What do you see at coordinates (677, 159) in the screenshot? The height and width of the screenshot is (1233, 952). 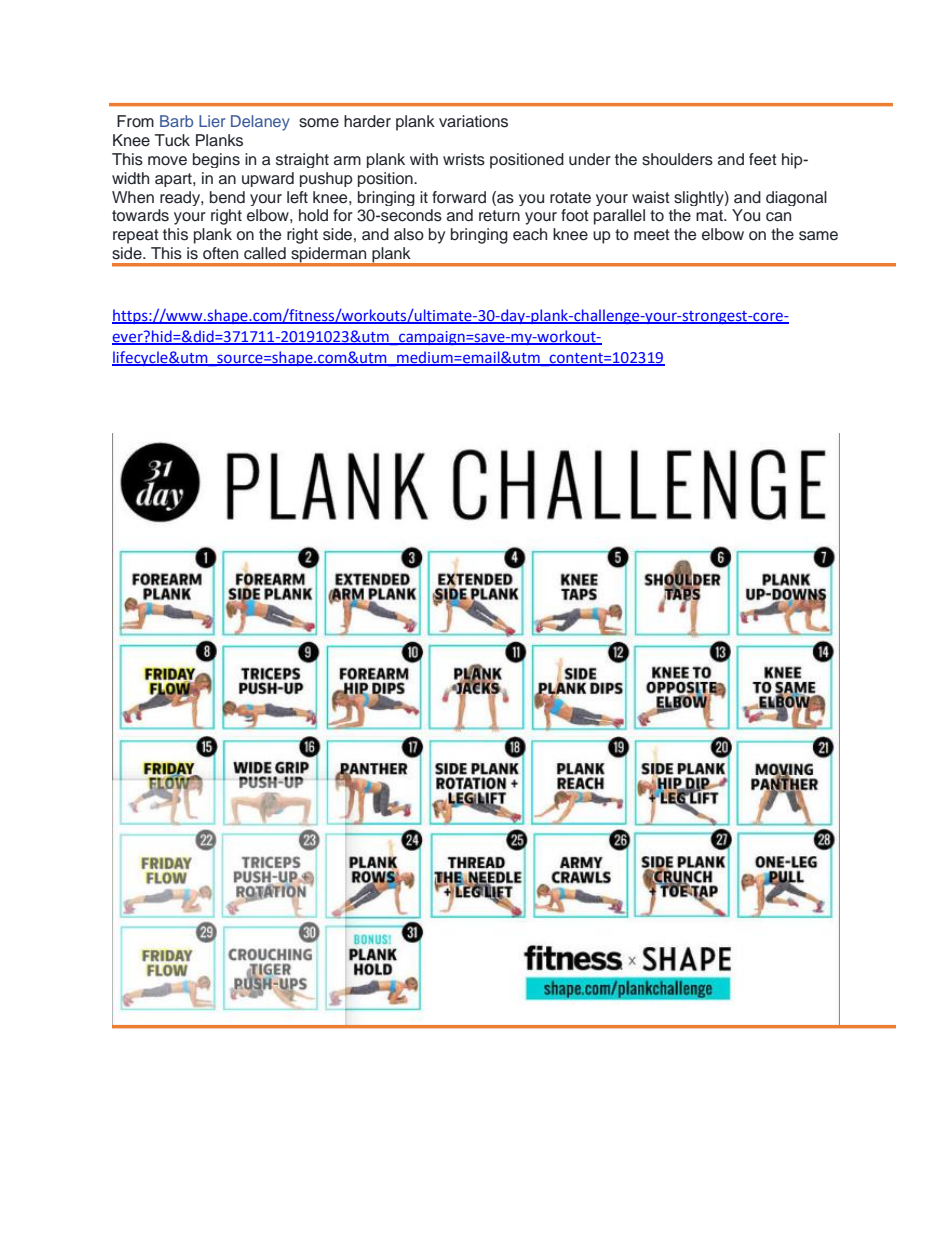 I see `shoulders` at bounding box center [677, 159].
